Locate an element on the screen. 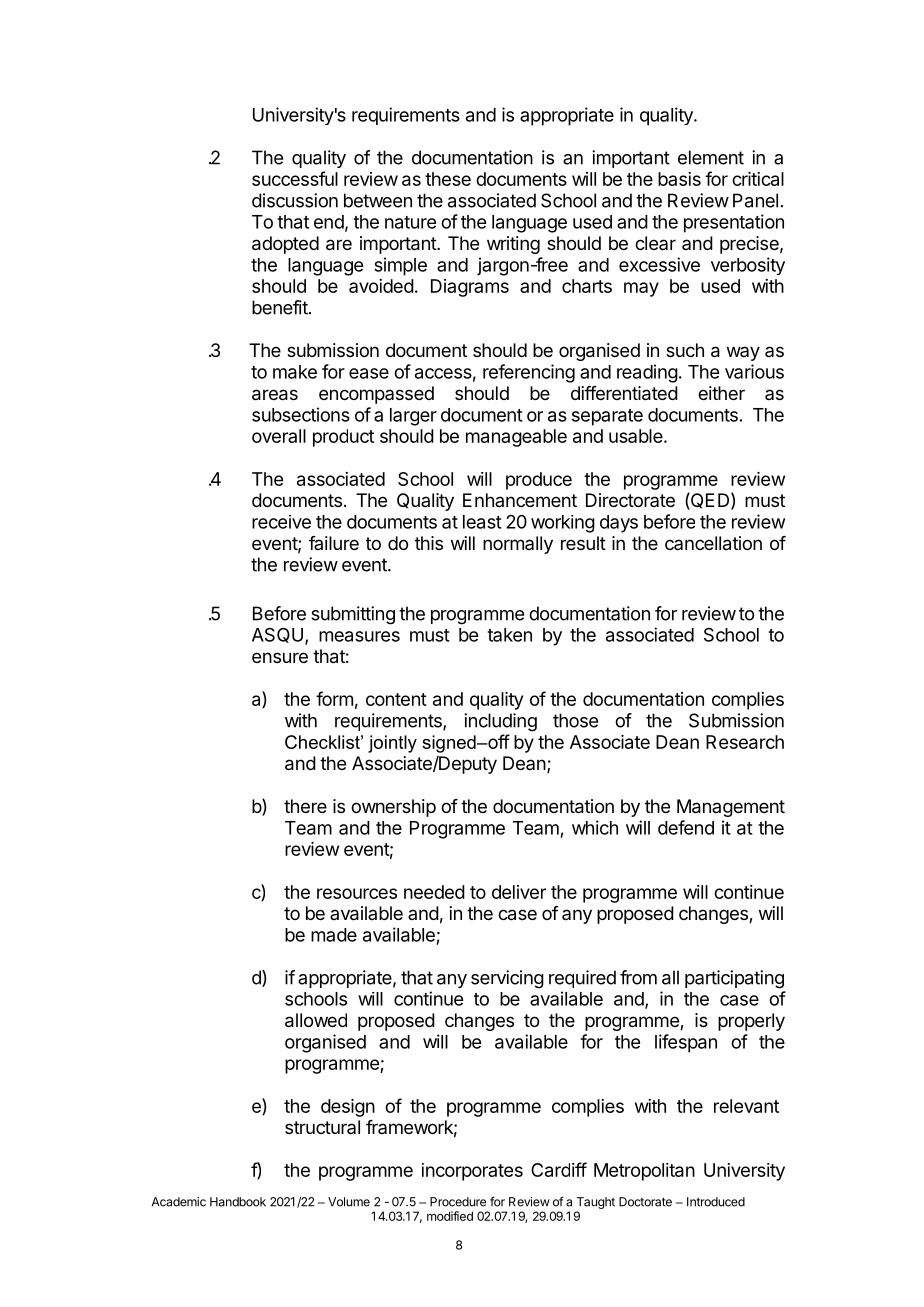 The image size is (924, 1307). these is located at coordinates (448, 179).
